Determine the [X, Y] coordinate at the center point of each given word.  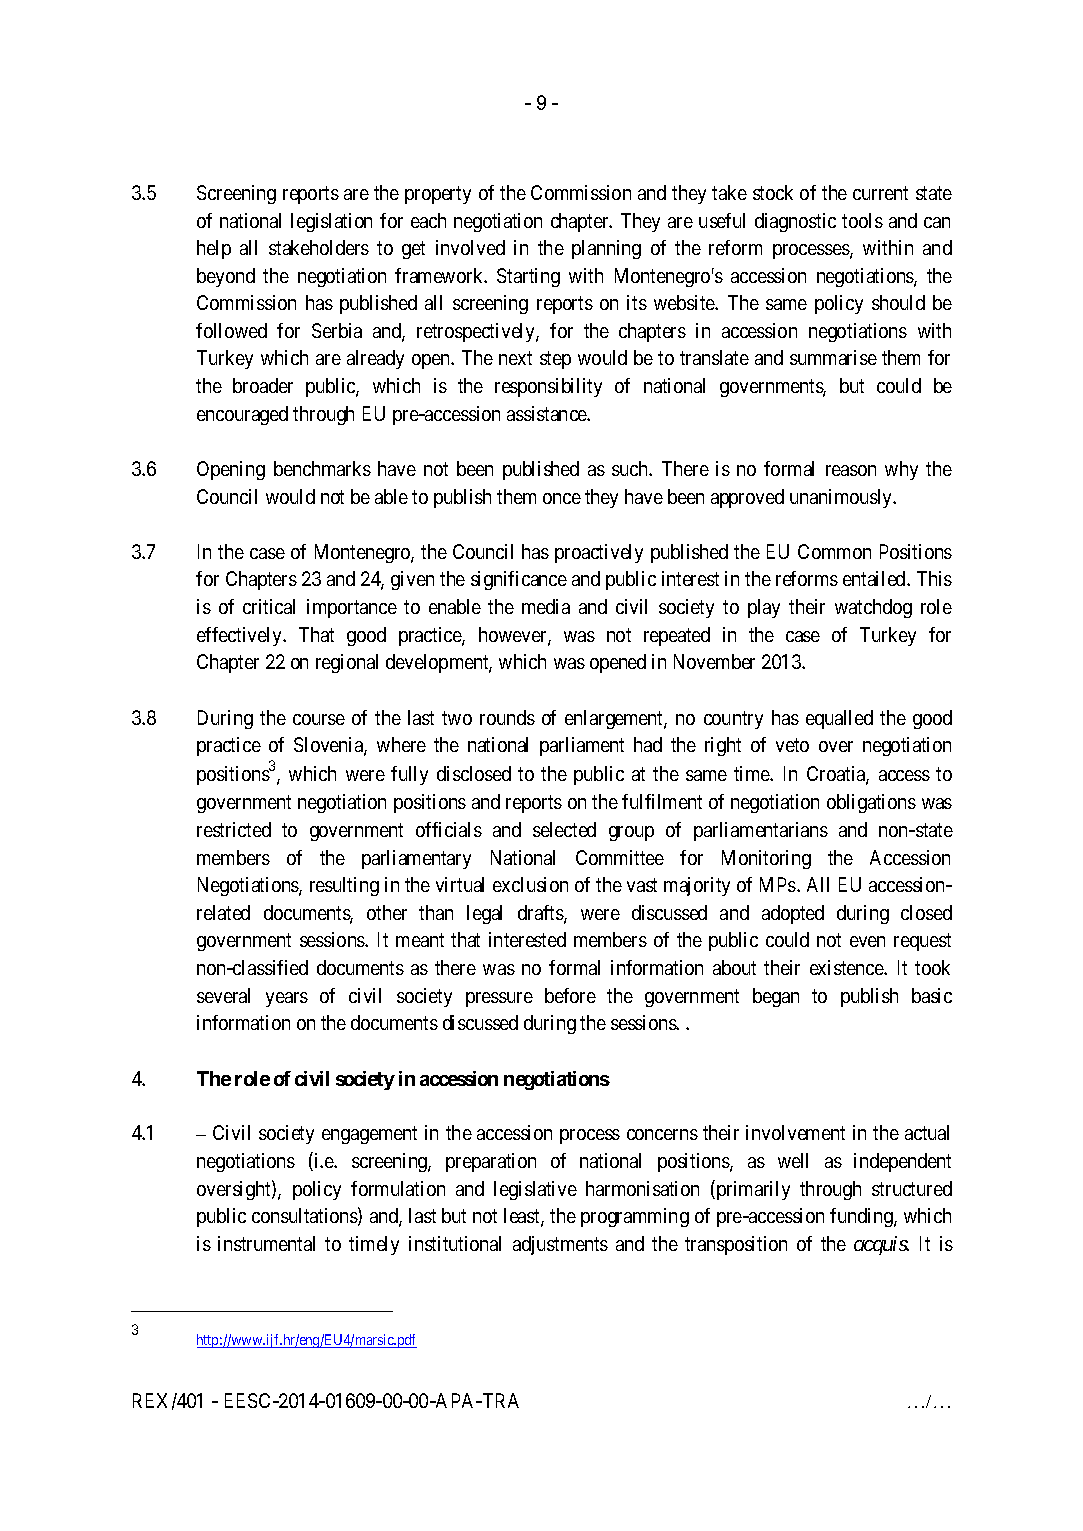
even [867, 941]
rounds [507, 717]
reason [851, 470]
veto [792, 745]
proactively [599, 553]
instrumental [266, 1243]
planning [606, 249]
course [319, 719]
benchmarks [322, 468]
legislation [331, 222]
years [287, 999]
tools [862, 220]
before [570, 995]
